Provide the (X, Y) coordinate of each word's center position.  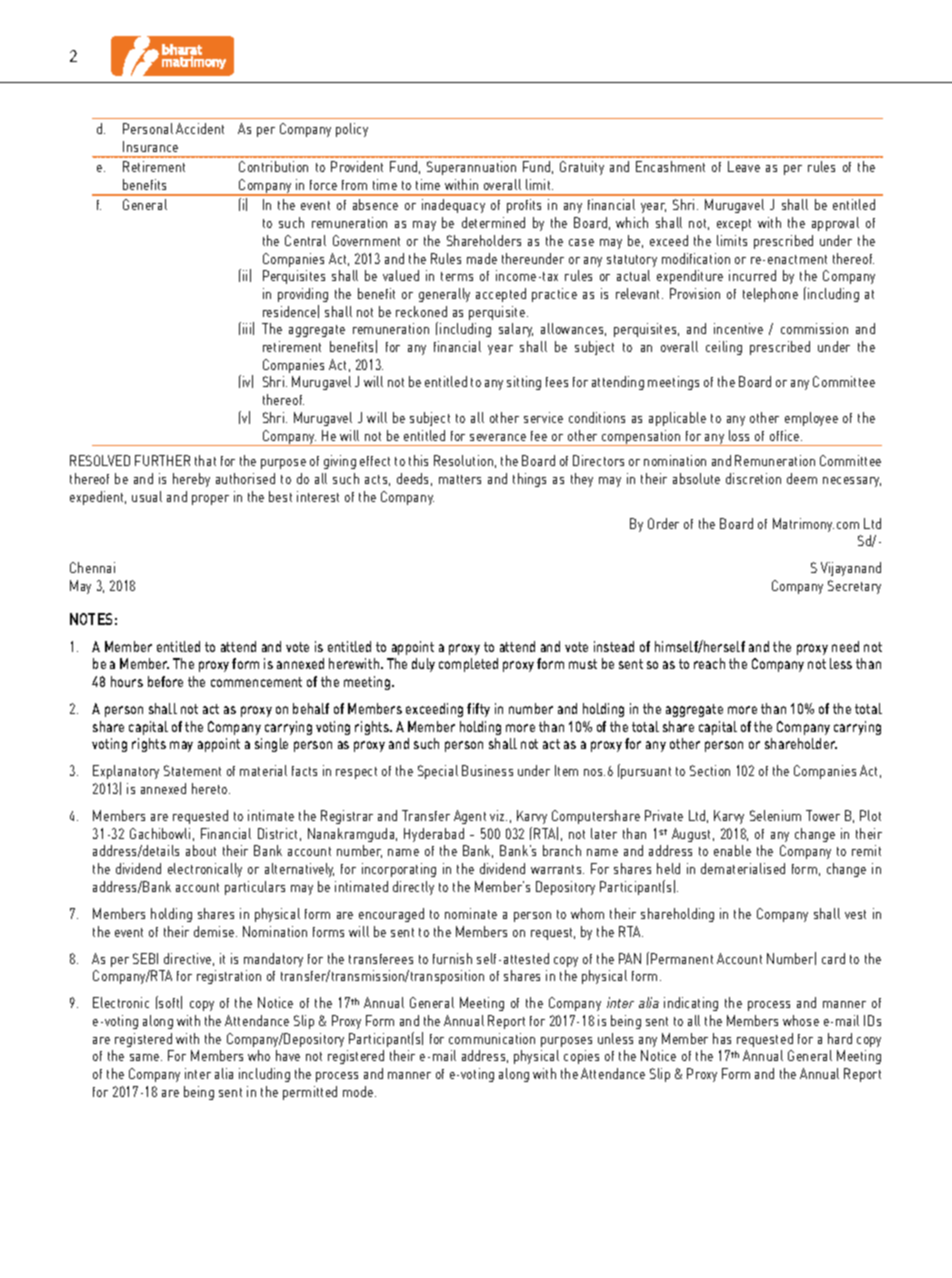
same (146, 1057)
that (205, 460)
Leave (744, 166)
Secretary (854, 587)
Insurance (150, 146)
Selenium (775, 815)
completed (468, 665)
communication (492, 1038)
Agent (470, 817)
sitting (524, 383)
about (201, 850)
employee (811, 419)
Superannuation (471, 168)
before (165, 681)
